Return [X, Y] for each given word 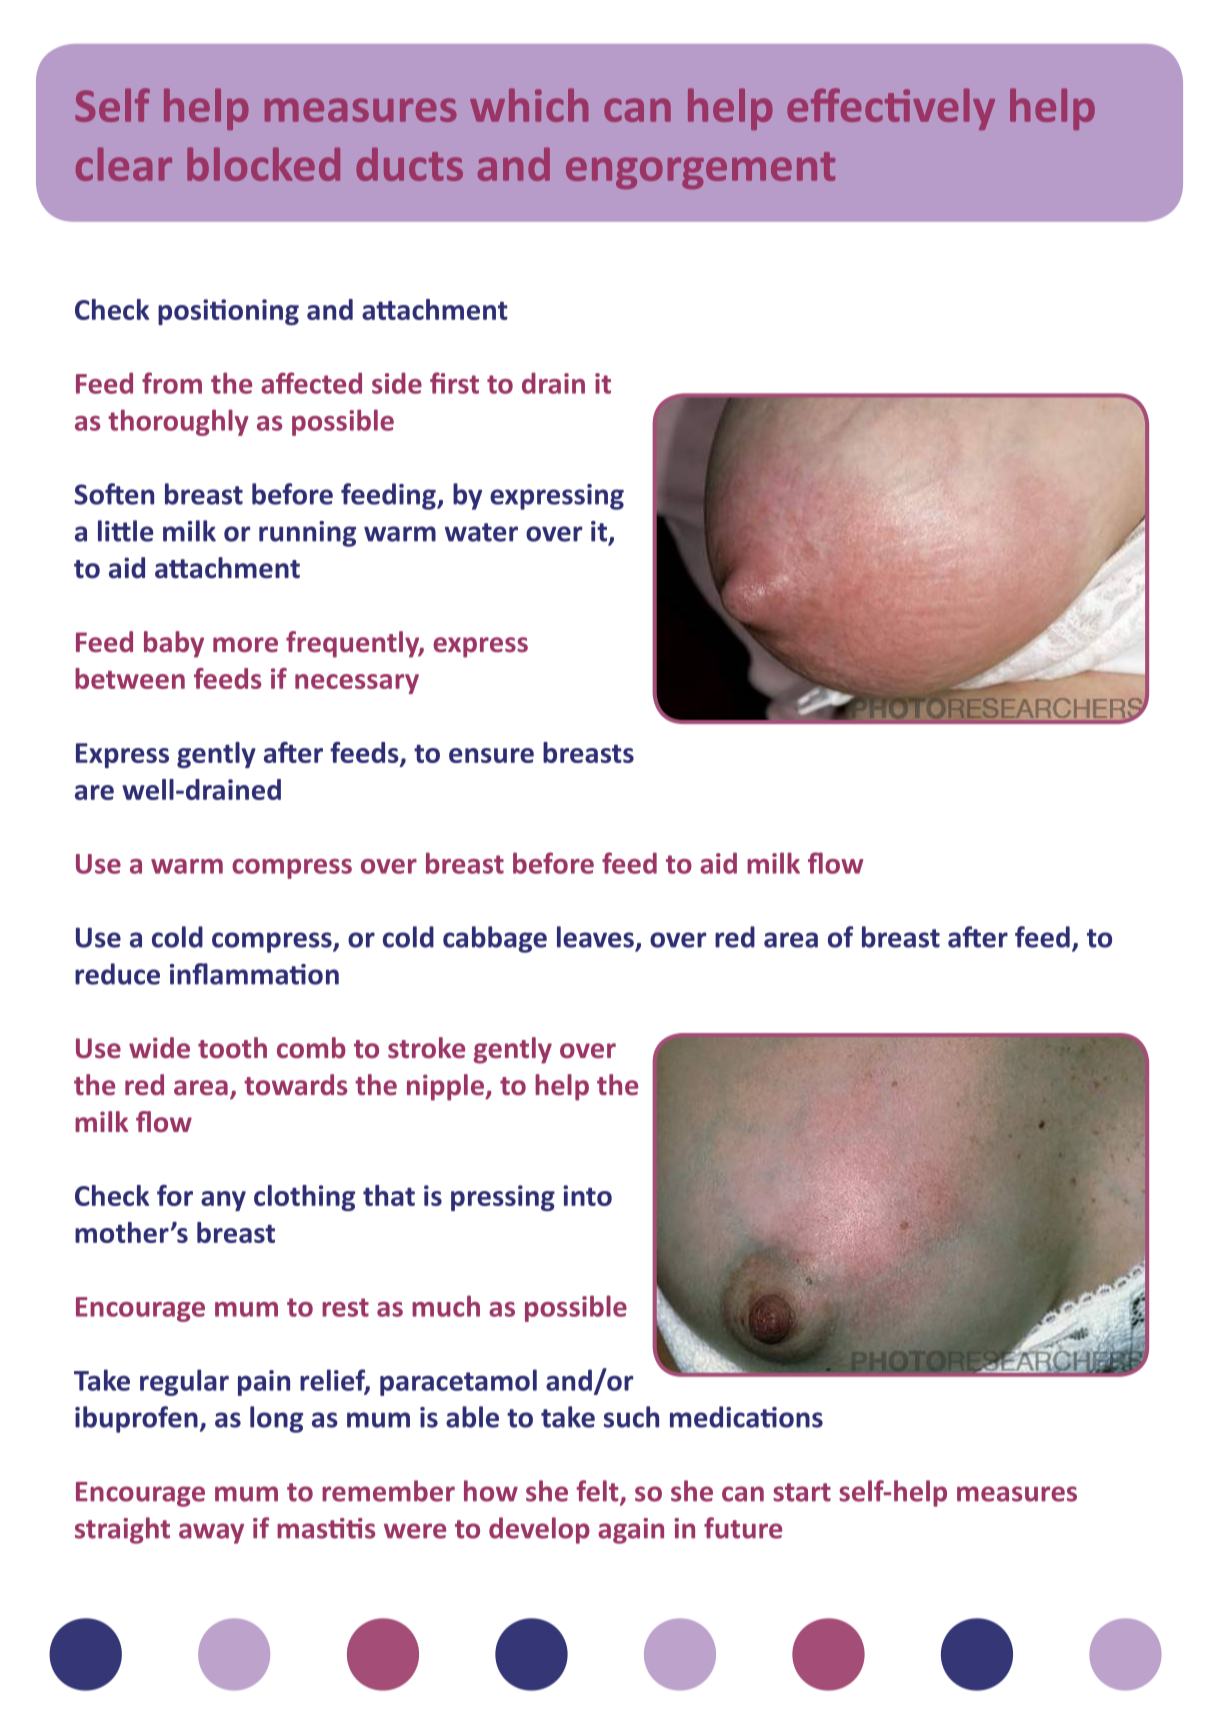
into [587, 1195]
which [529, 105]
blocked [263, 164]
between [130, 678]
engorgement [700, 170]
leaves [595, 937]
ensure [491, 755]
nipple [446, 1087]
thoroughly [178, 422]
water [481, 532]
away [211, 1533]
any [223, 1201]
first [454, 383]
